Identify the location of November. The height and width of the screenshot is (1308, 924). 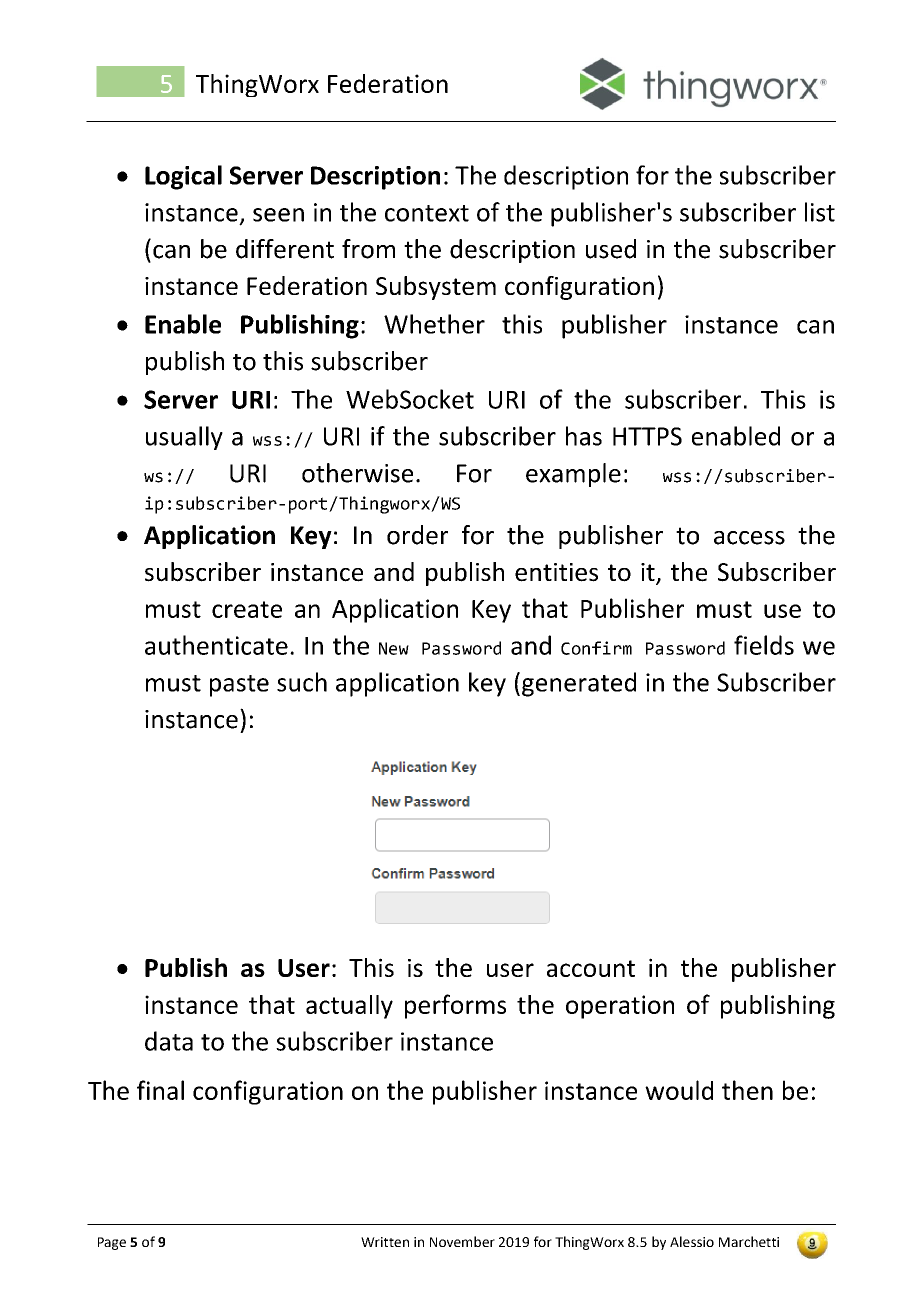
(462, 1241).
